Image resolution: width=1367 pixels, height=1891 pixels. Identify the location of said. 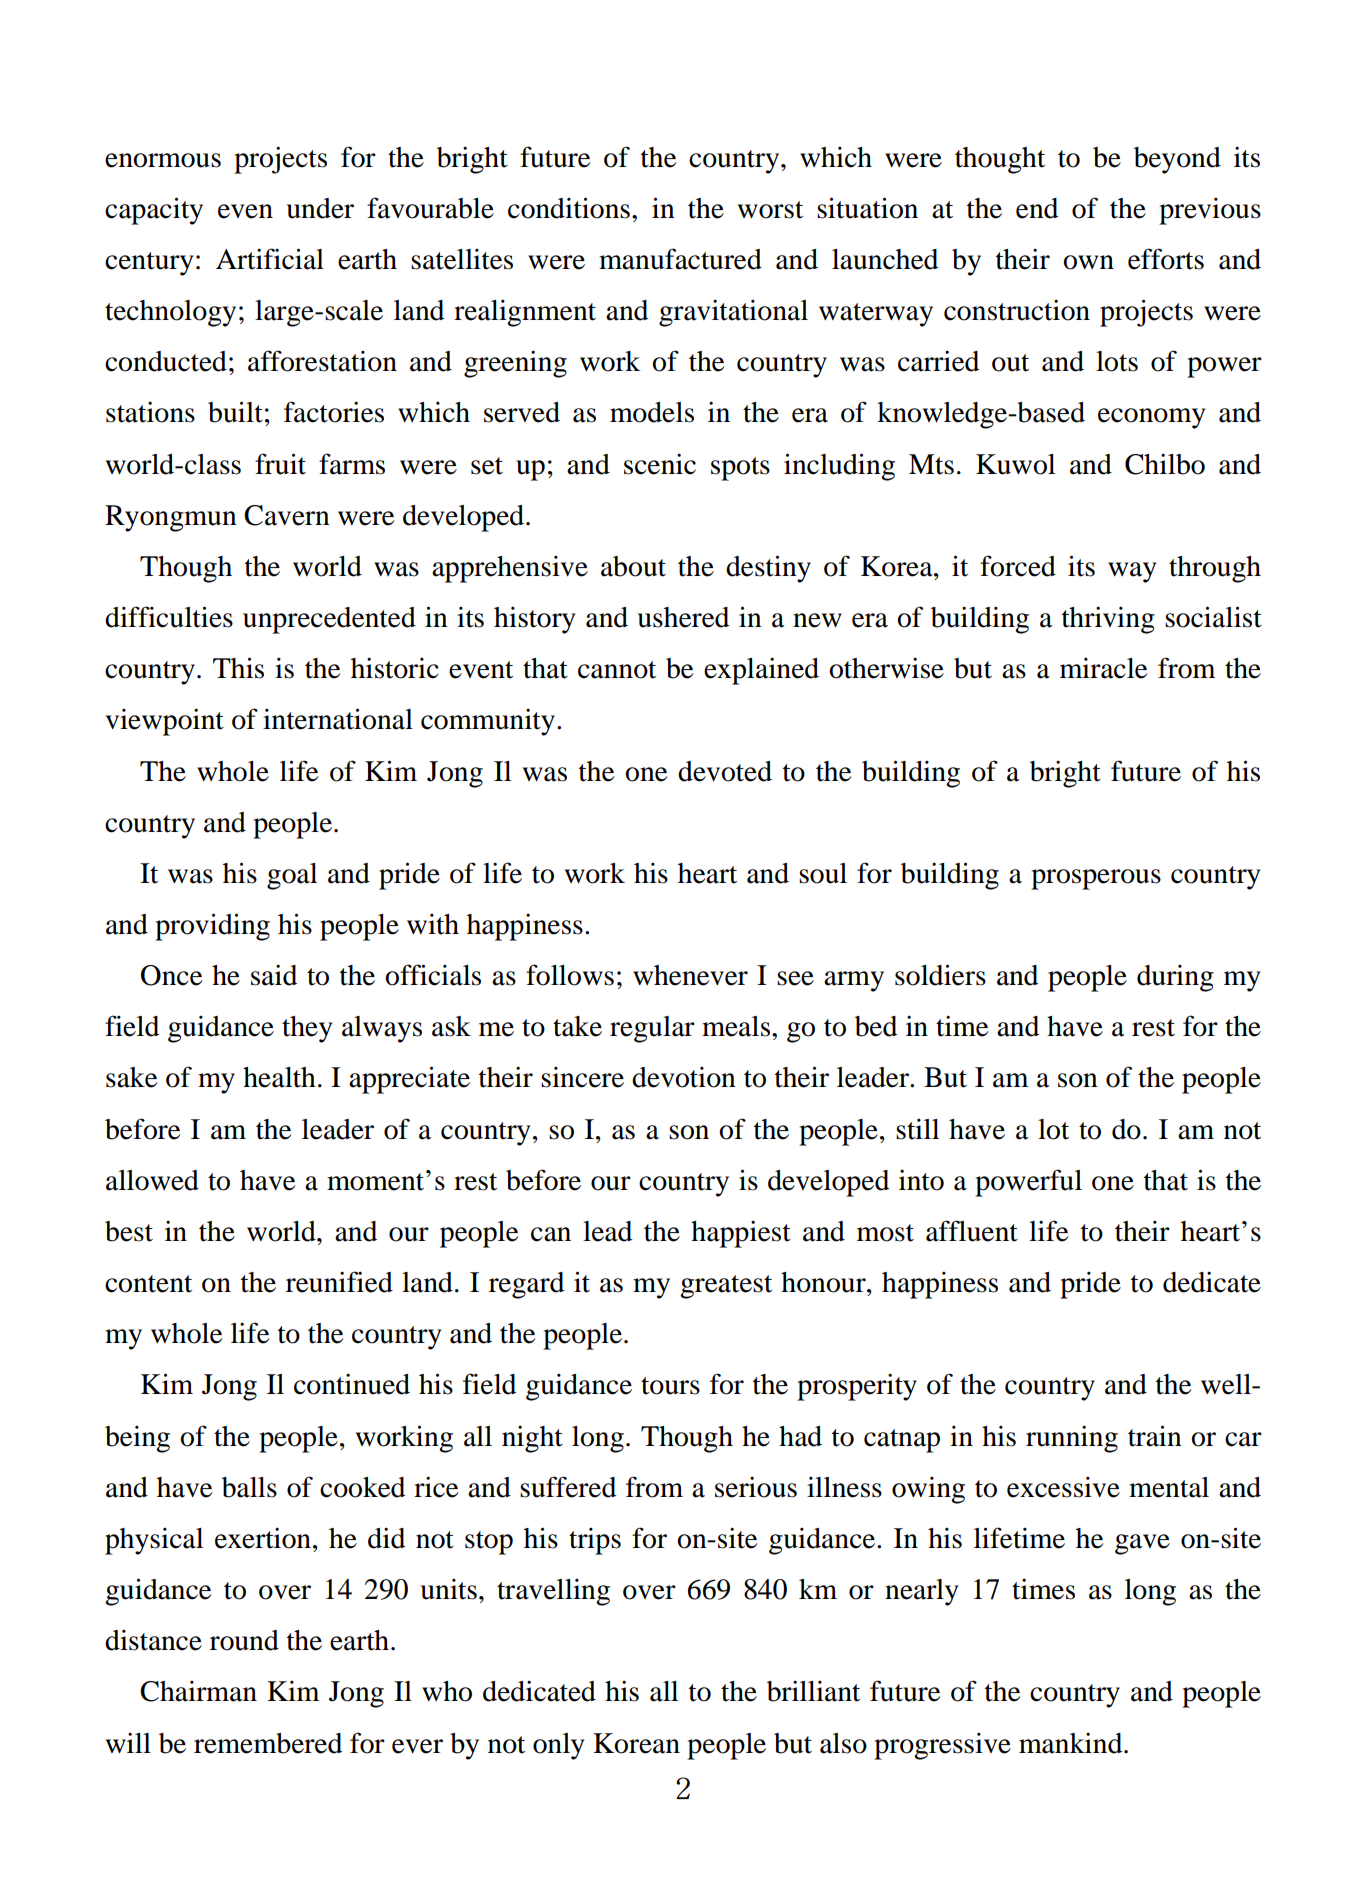
(274, 975).
